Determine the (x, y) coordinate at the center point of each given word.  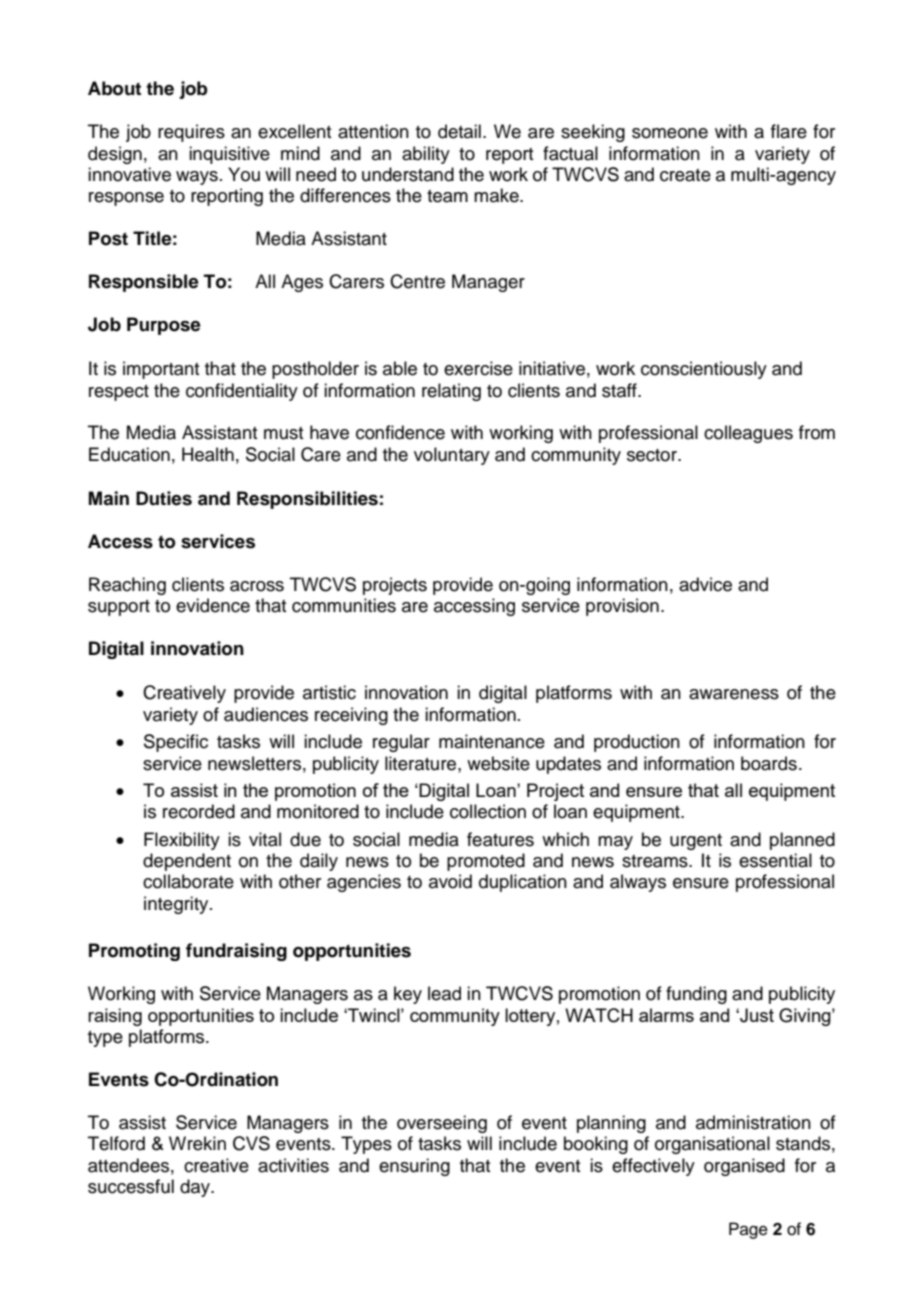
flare (789, 131)
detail (459, 131)
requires (191, 133)
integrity (177, 905)
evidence (213, 605)
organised (744, 1167)
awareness (734, 694)
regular (401, 743)
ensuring (414, 1167)
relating (451, 392)
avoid (450, 881)
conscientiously (704, 370)
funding (696, 995)
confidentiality (242, 392)
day (196, 1188)
